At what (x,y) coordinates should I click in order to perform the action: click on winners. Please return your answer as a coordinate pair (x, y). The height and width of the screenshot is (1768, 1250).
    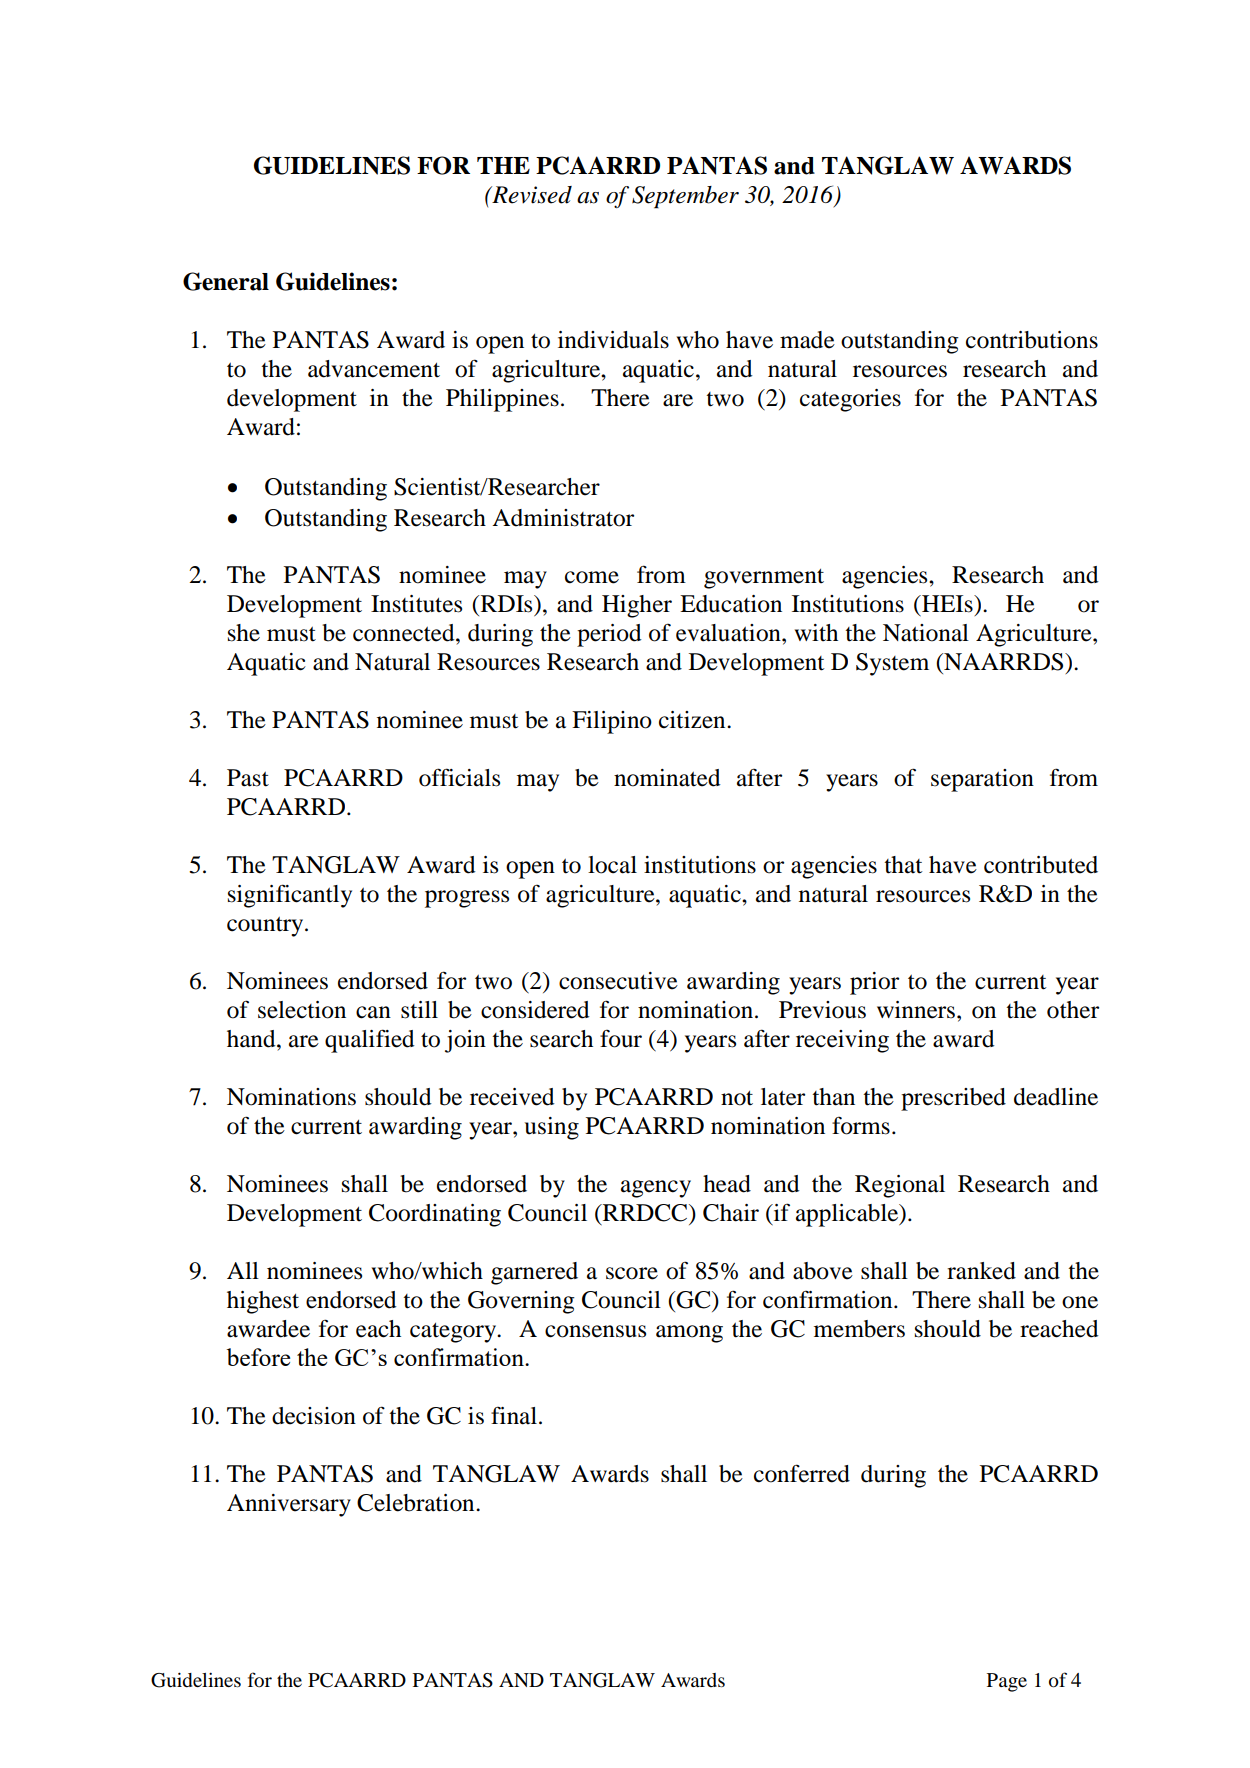
    Looking at the image, I should click on (917, 1010).
